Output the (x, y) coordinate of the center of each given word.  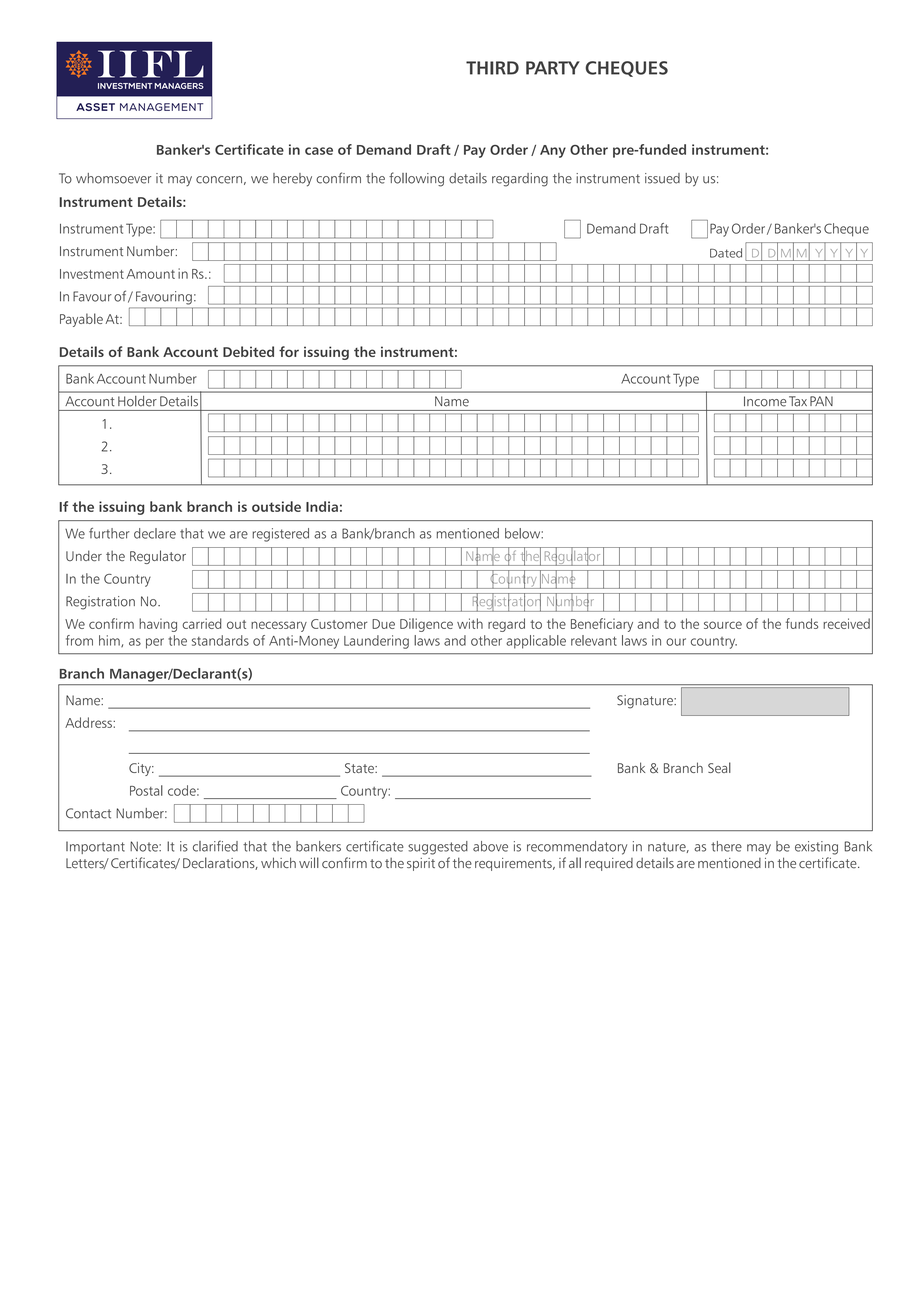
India (322, 506)
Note (145, 846)
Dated (726, 253)
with (470, 623)
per (155, 643)
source (723, 625)
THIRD (492, 68)
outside (276, 506)
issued (662, 178)
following (416, 179)
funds (802, 623)
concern (219, 180)
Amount (150, 274)
